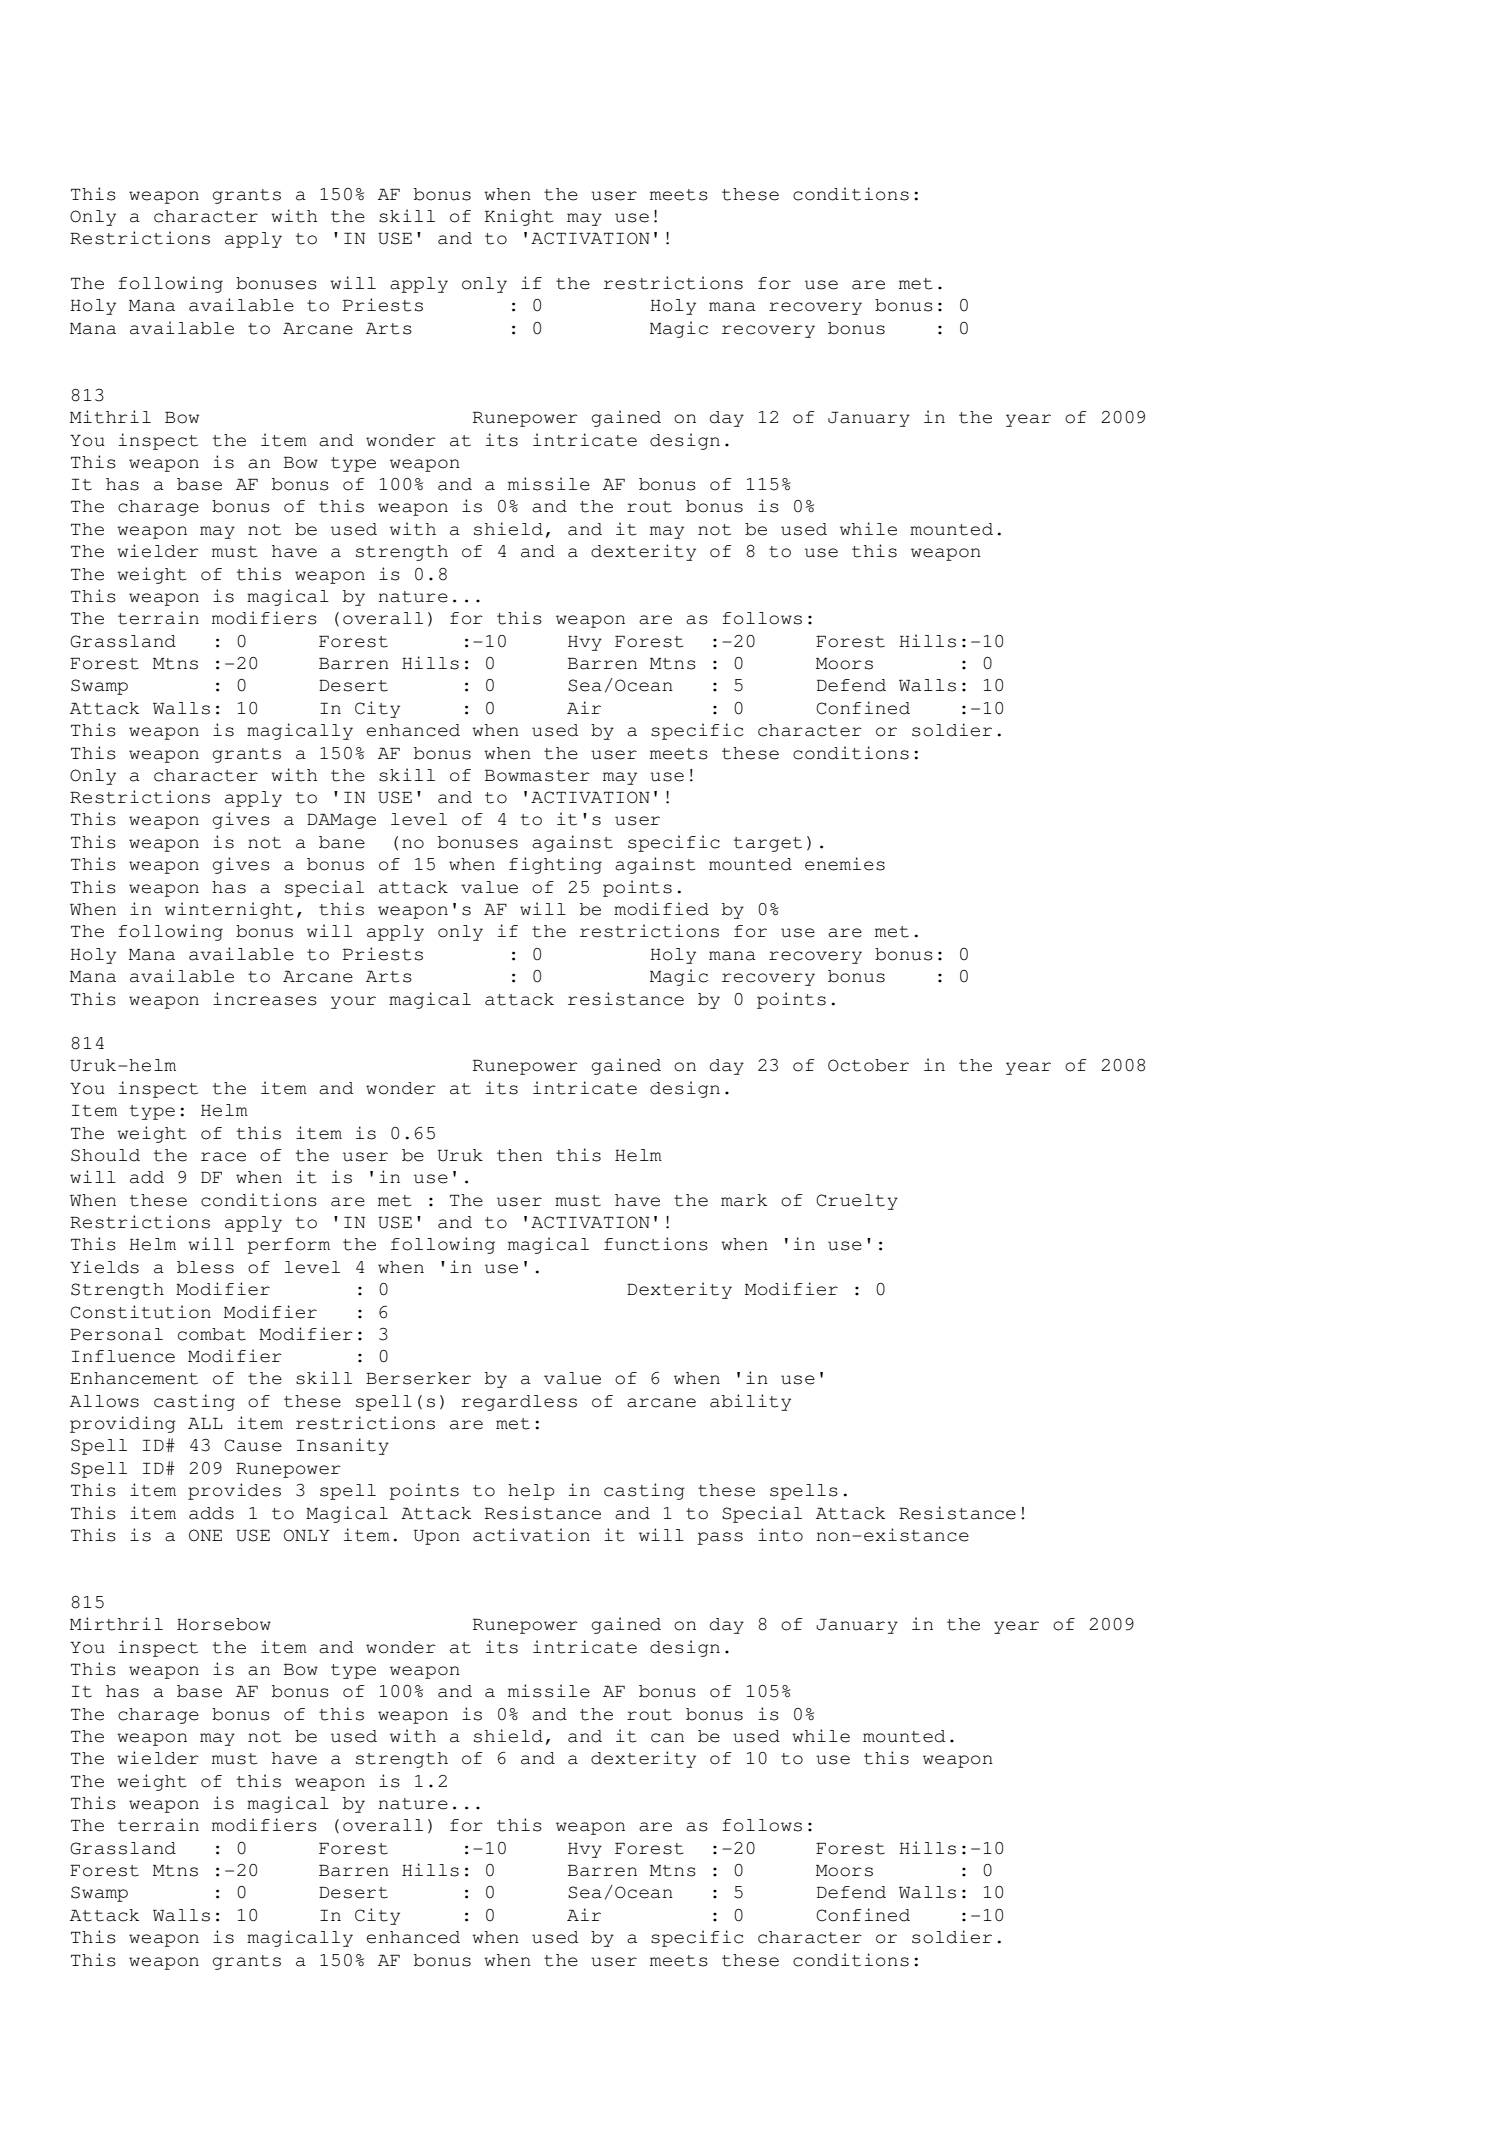 The width and height of the page is (1508, 2134). I want to click on adds, so click(211, 1513).
